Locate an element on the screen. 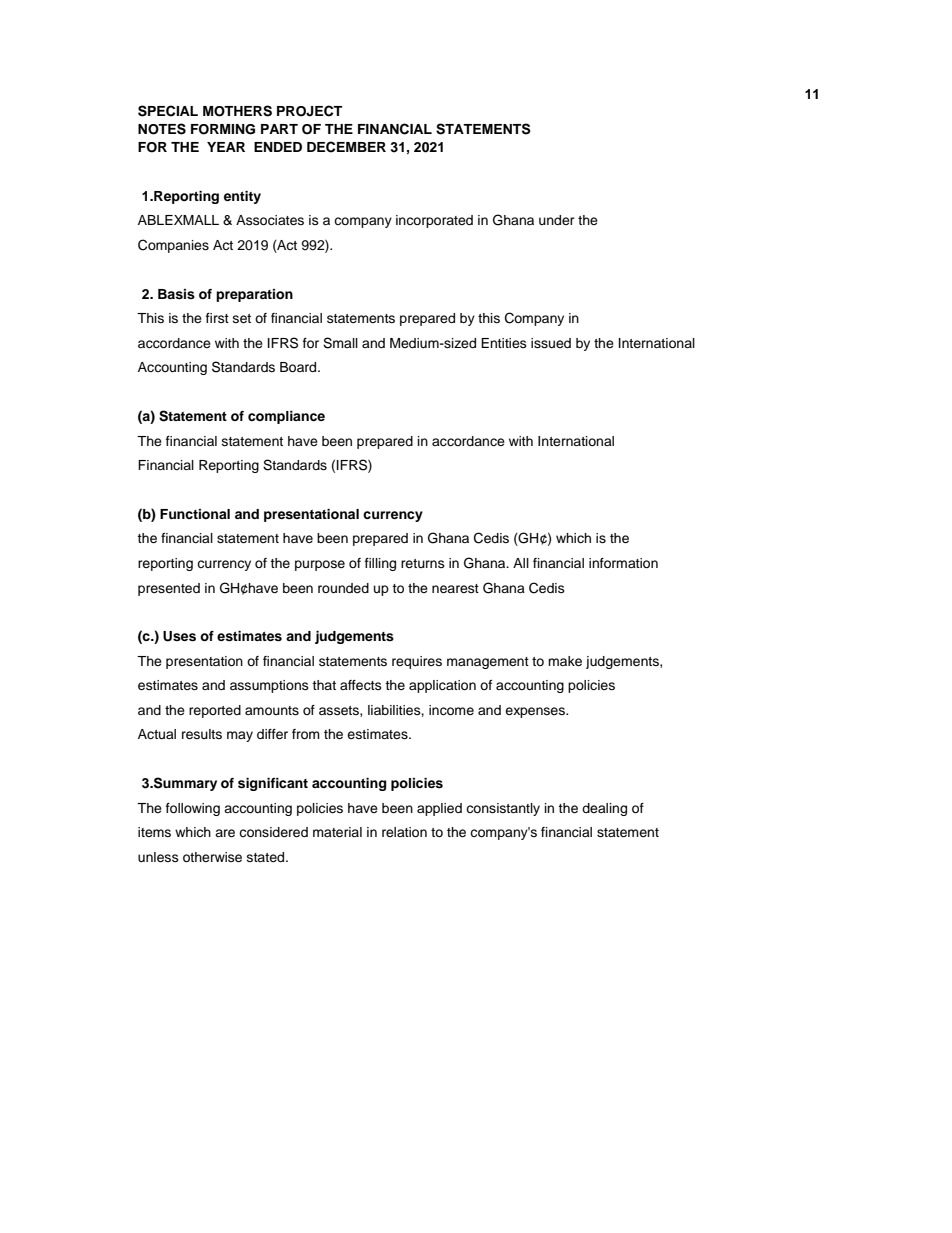 This screenshot has height=1233, width=952. FORMING is located at coordinates (223, 129).
